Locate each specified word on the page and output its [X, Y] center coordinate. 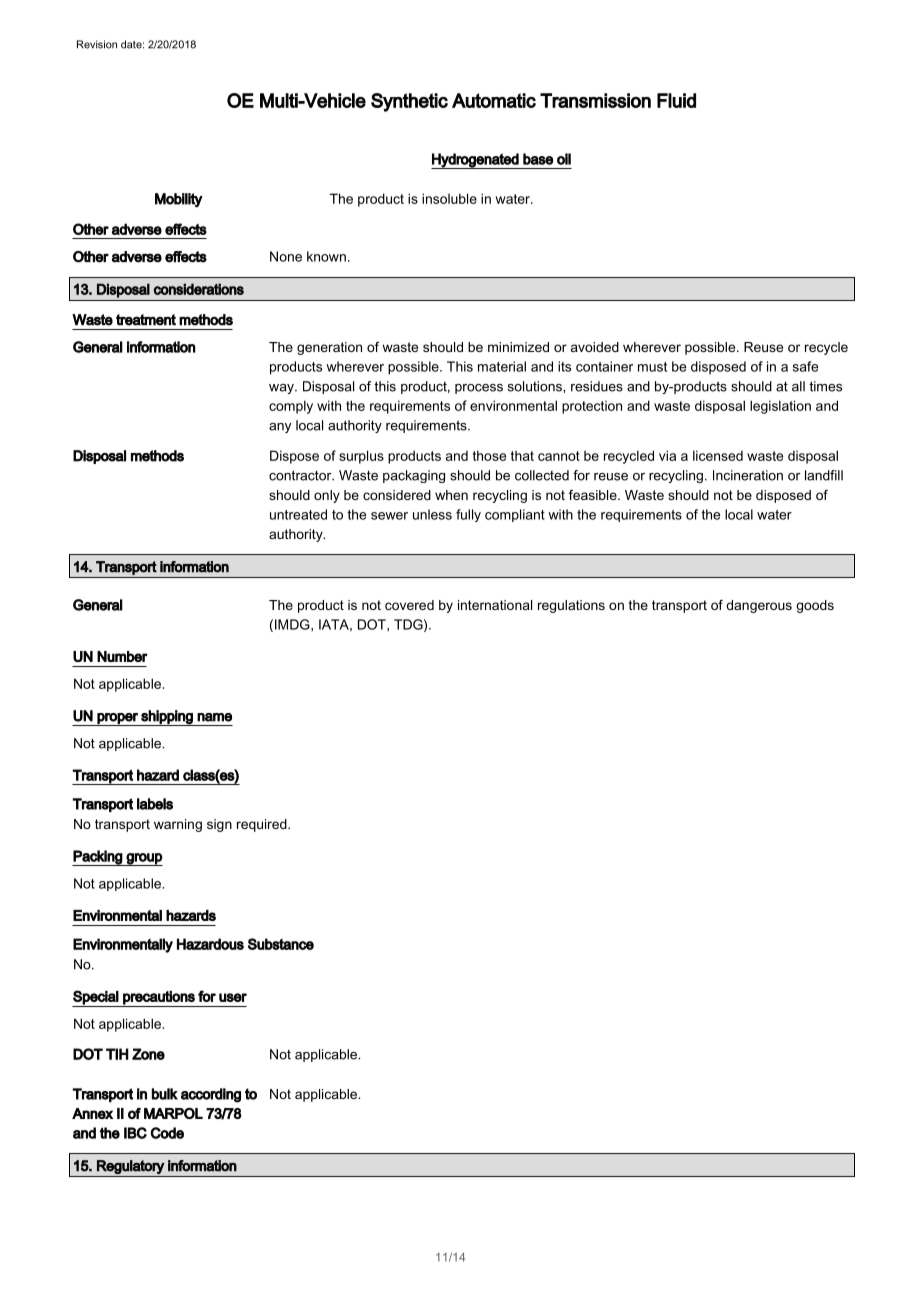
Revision [97, 44]
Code [167, 1133]
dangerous [759, 606]
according [211, 1095]
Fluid [676, 100]
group [144, 859]
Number [122, 656]
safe [805, 366]
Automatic [494, 100]
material [502, 366]
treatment [146, 320]
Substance [281, 944]
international [495, 605]
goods [815, 606]
